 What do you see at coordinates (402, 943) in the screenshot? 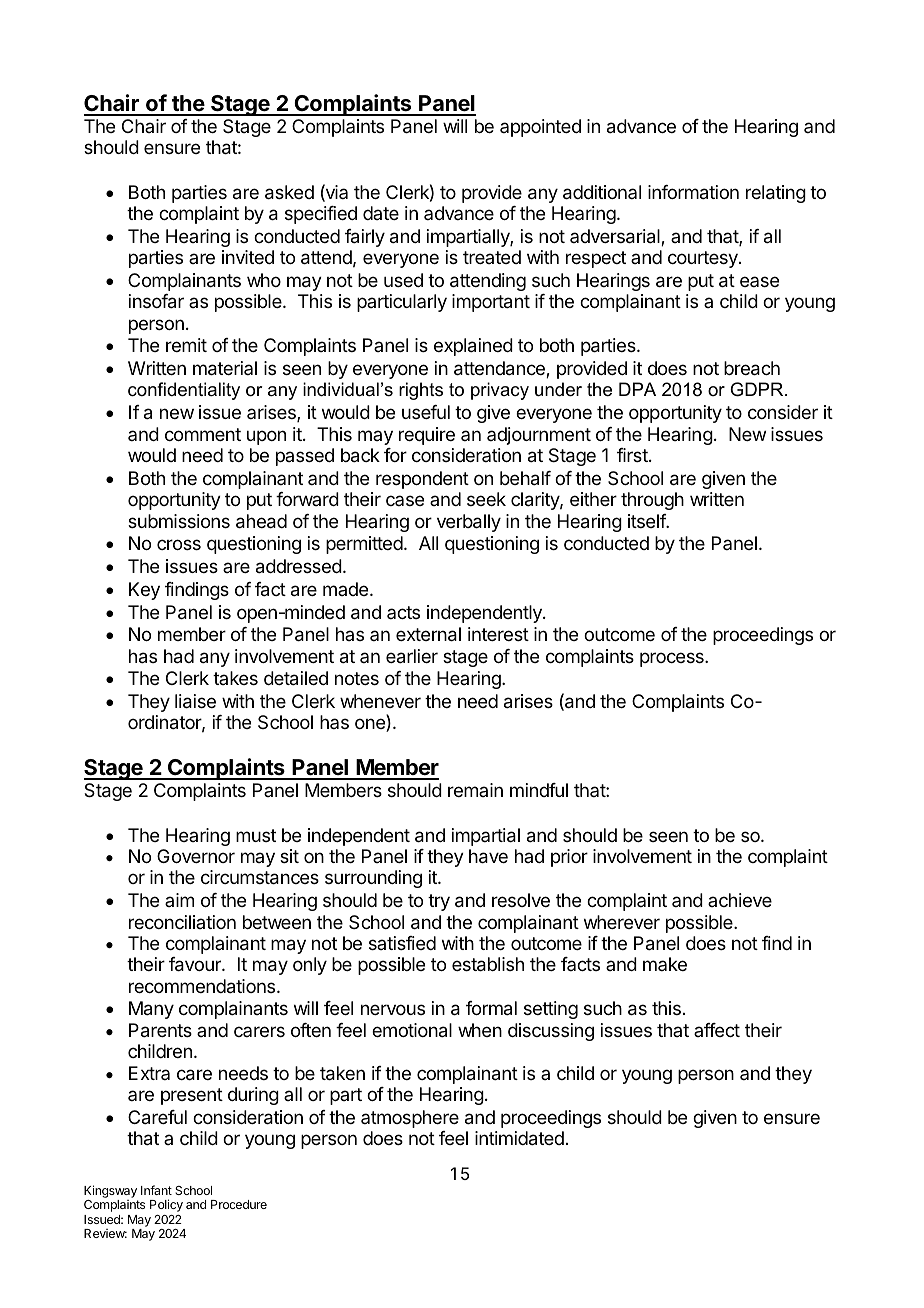
I see `satisfied` at bounding box center [402, 943].
